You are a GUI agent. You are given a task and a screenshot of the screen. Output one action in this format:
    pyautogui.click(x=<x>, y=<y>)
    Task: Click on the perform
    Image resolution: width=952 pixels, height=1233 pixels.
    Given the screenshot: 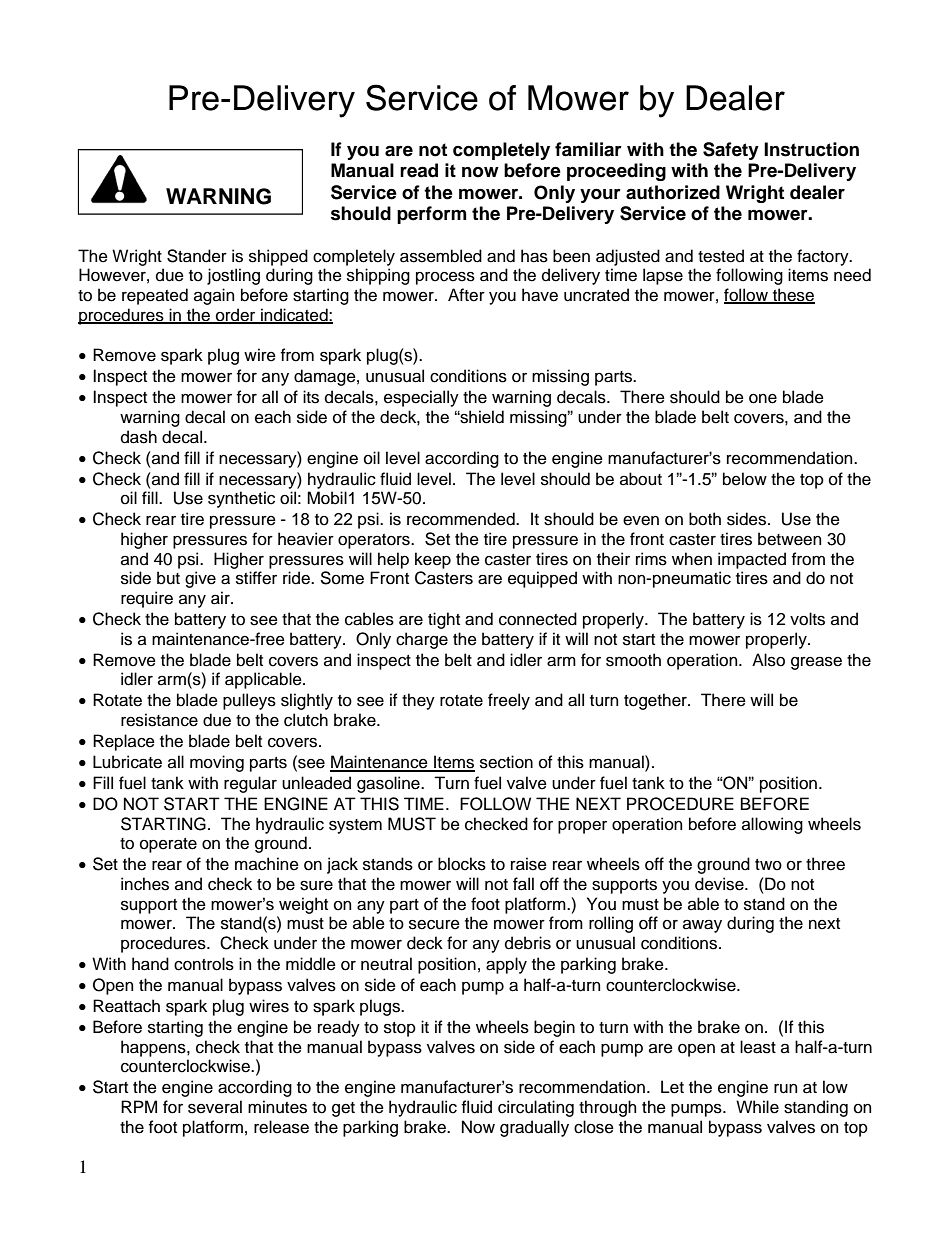 What is the action you would take?
    pyautogui.click(x=432, y=215)
